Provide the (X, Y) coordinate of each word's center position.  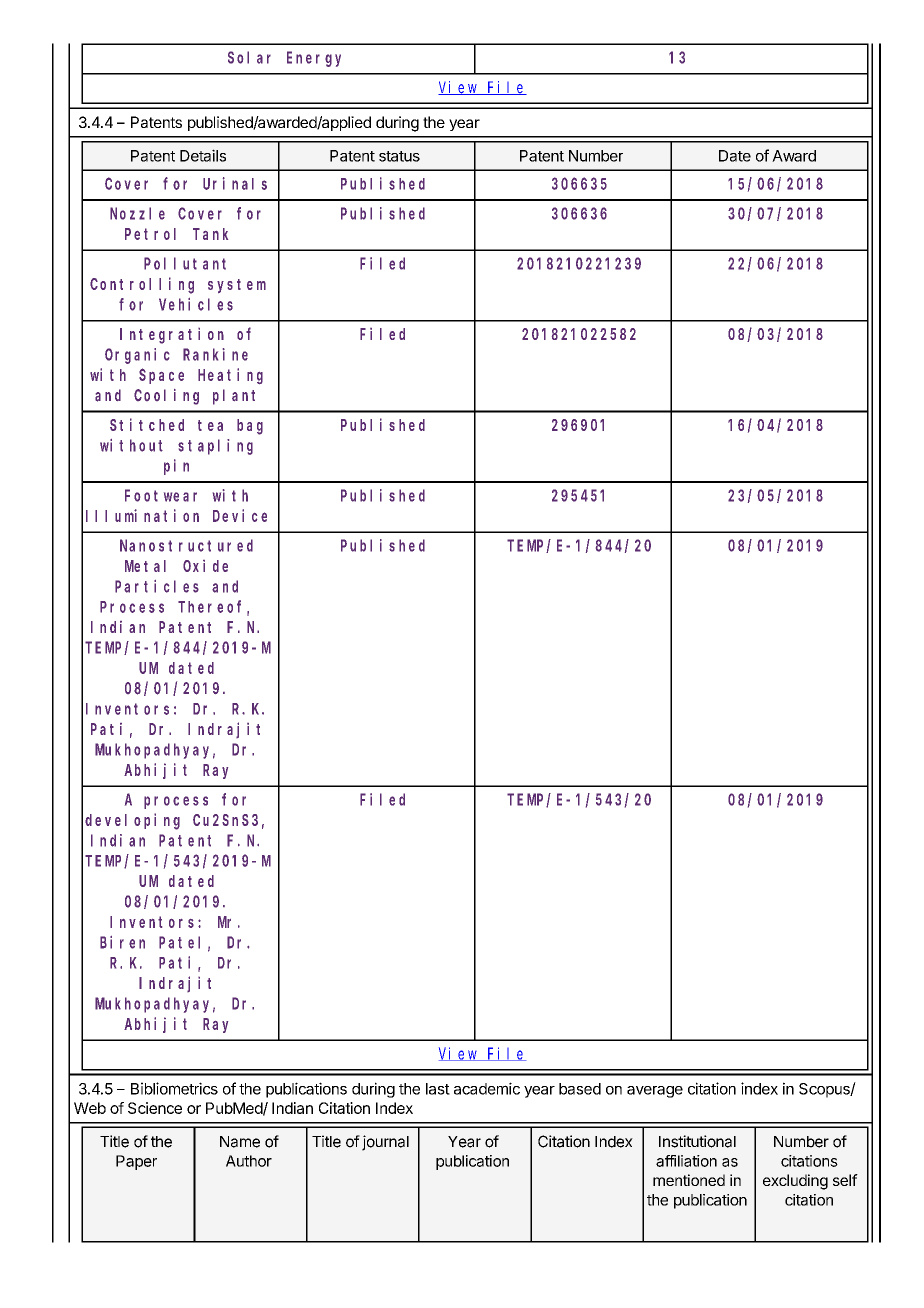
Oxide (205, 566)
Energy (314, 59)
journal (385, 1143)
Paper (136, 1162)
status (399, 156)
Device (240, 515)
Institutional (697, 1141)
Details (203, 155)
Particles (157, 586)
